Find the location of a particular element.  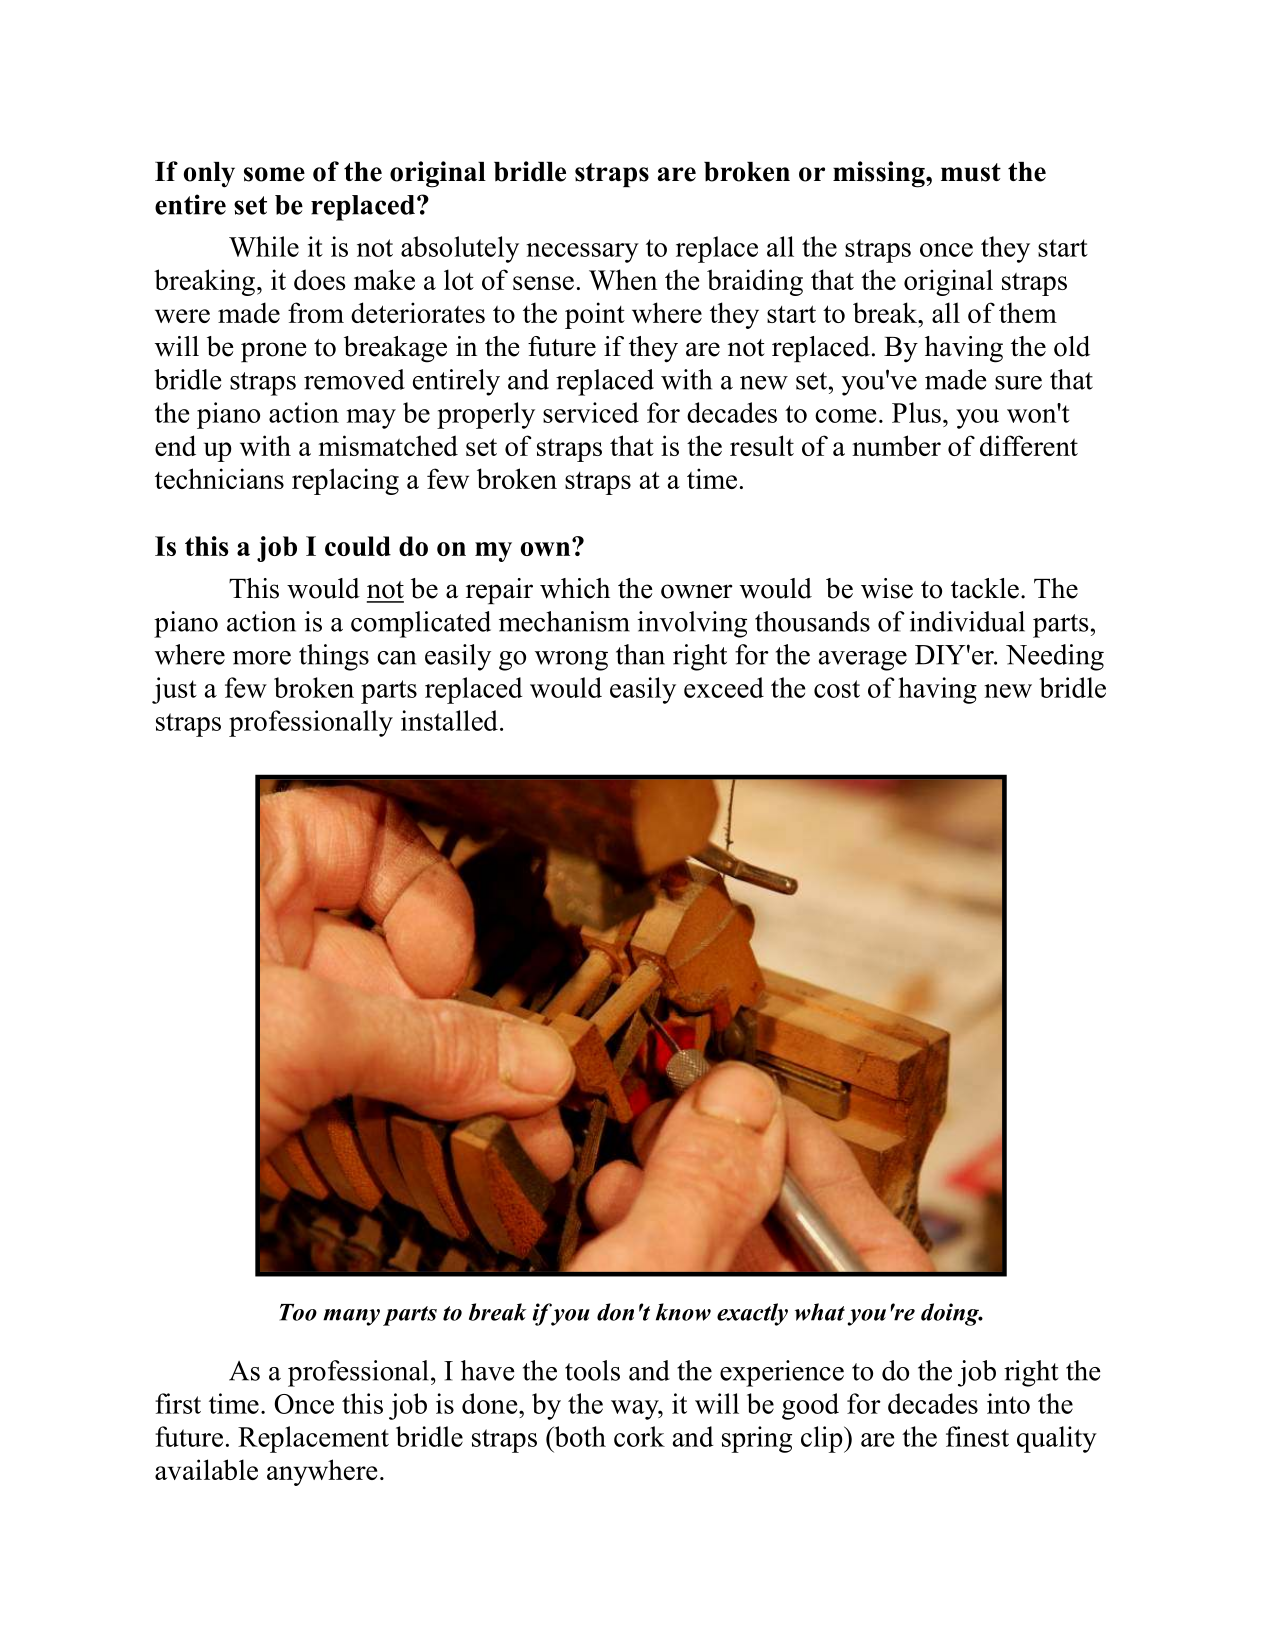

some is located at coordinates (274, 174).
